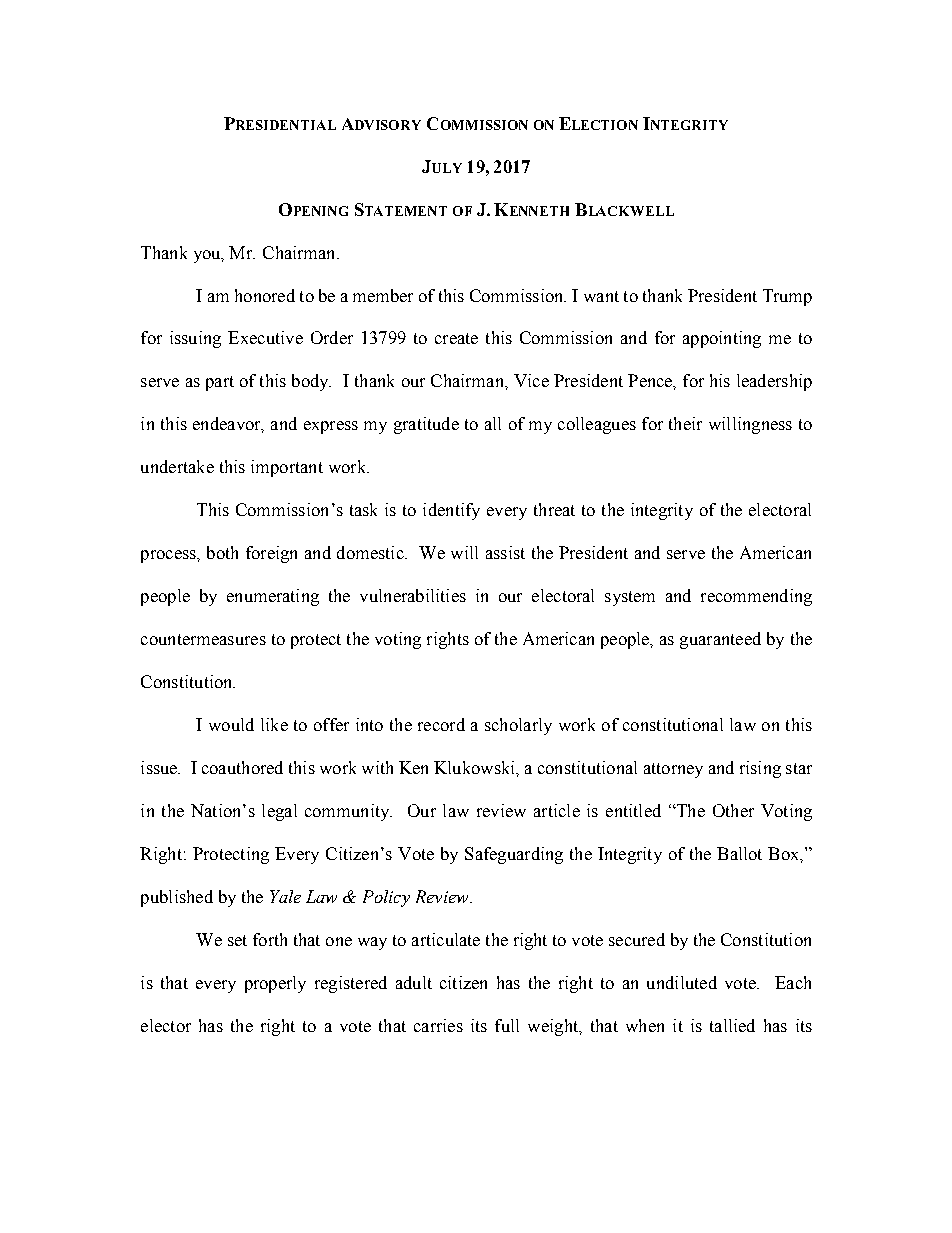 Image resolution: width=952 pixels, height=1233 pixels. I want to click on full, so click(507, 1025).
